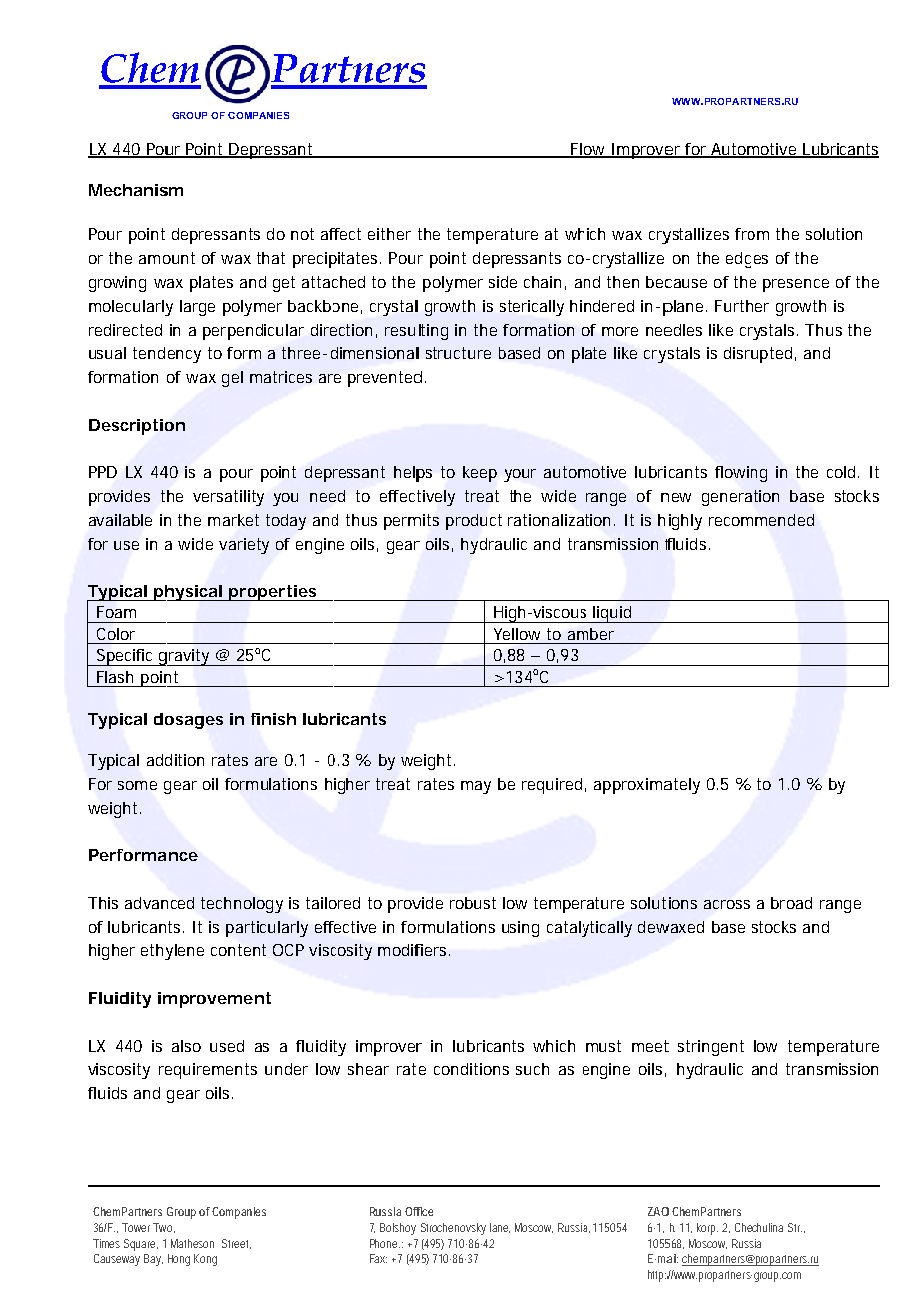 Image resolution: width=924 pixels, height=1308 pixels. What do you see at coordinates (155, 259) in the screenshot?
I see `amo` at bounding box center [155, 259].
